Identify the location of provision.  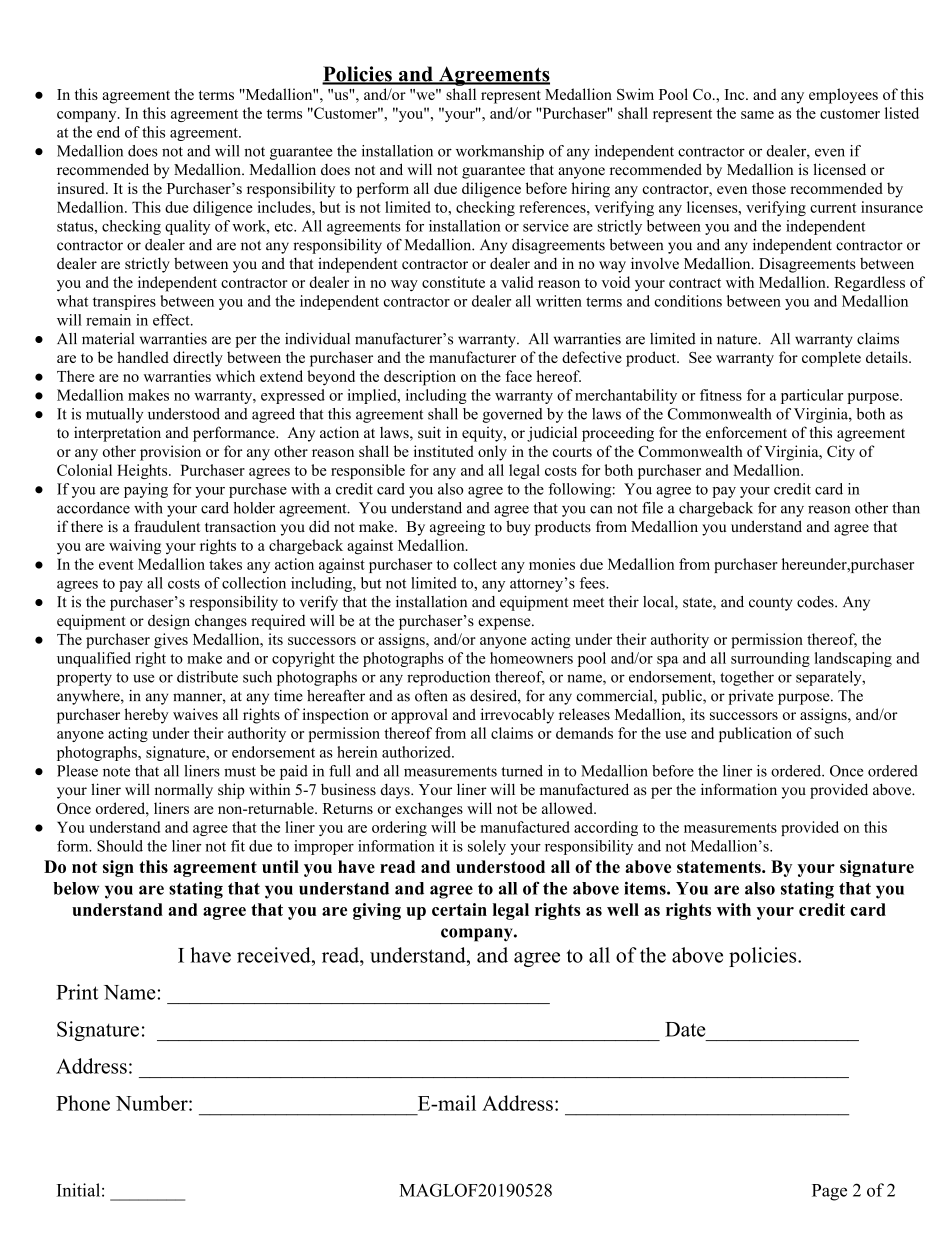
(170, 453).
